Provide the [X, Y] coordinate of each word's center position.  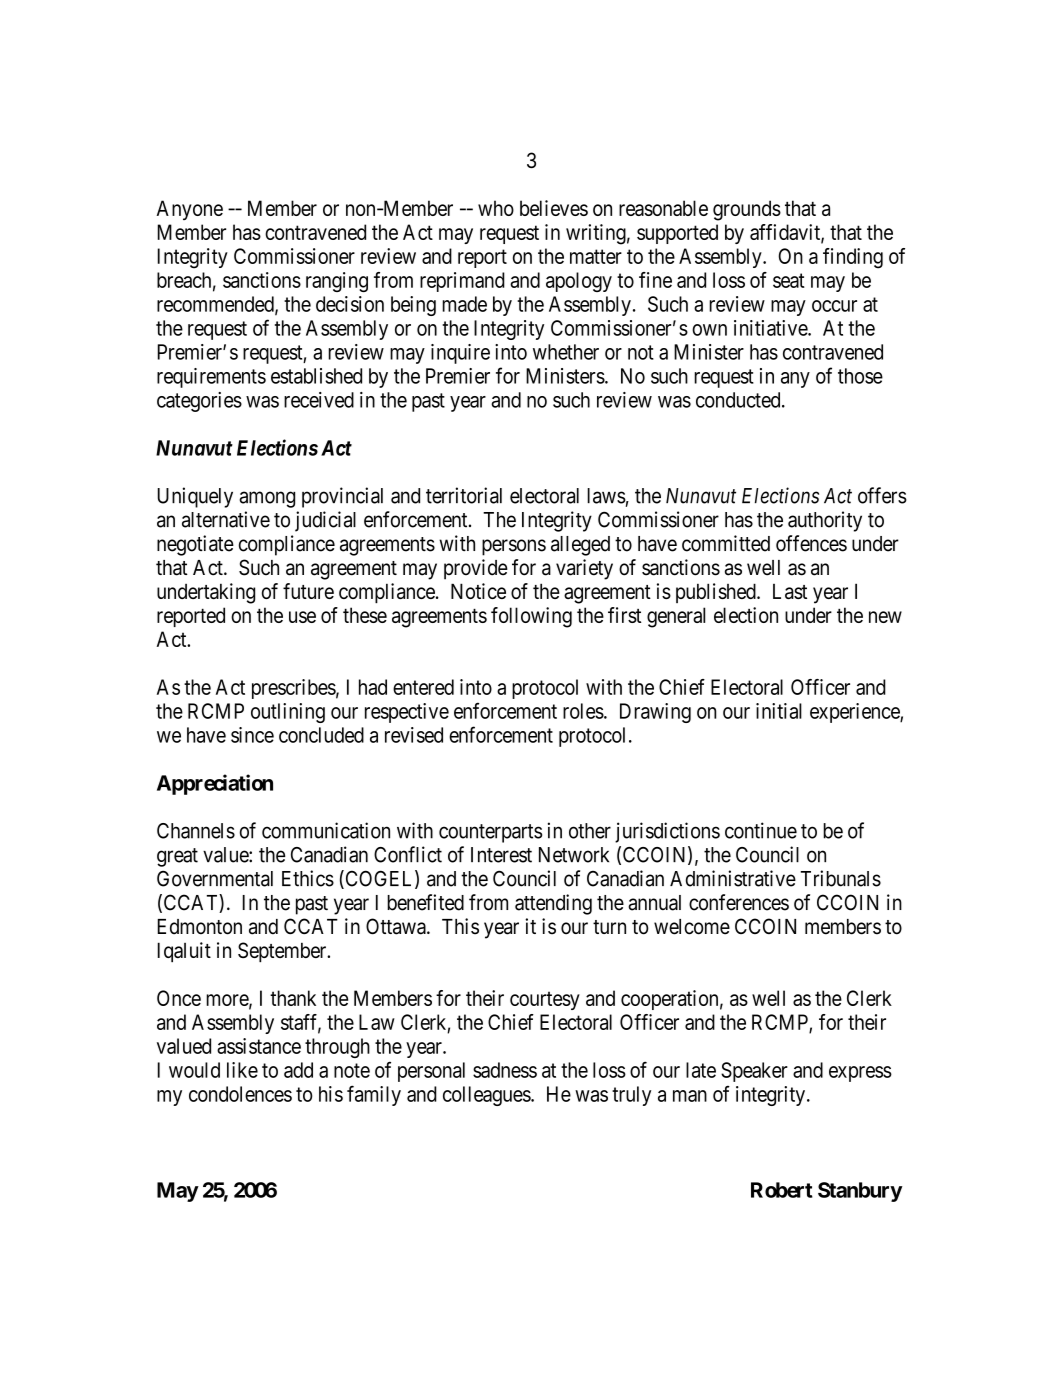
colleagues [487, 1096]
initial [779, 711]
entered [423, 687]
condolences [240, 1094]
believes [554, 208]
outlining [288, 713]
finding [853, 258]
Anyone [190, 210]
